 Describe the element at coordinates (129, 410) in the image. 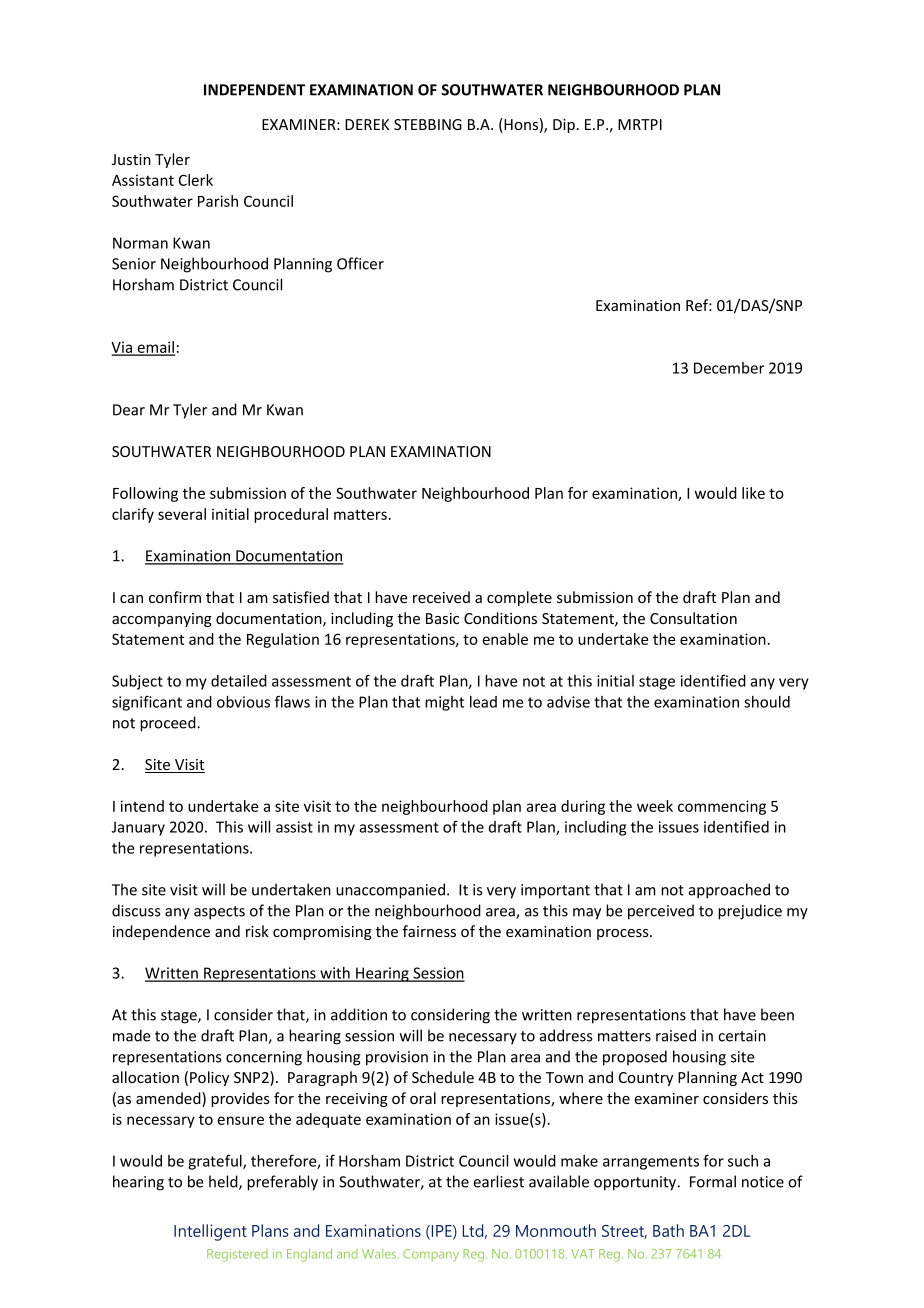

I see `Dear` at that location.
